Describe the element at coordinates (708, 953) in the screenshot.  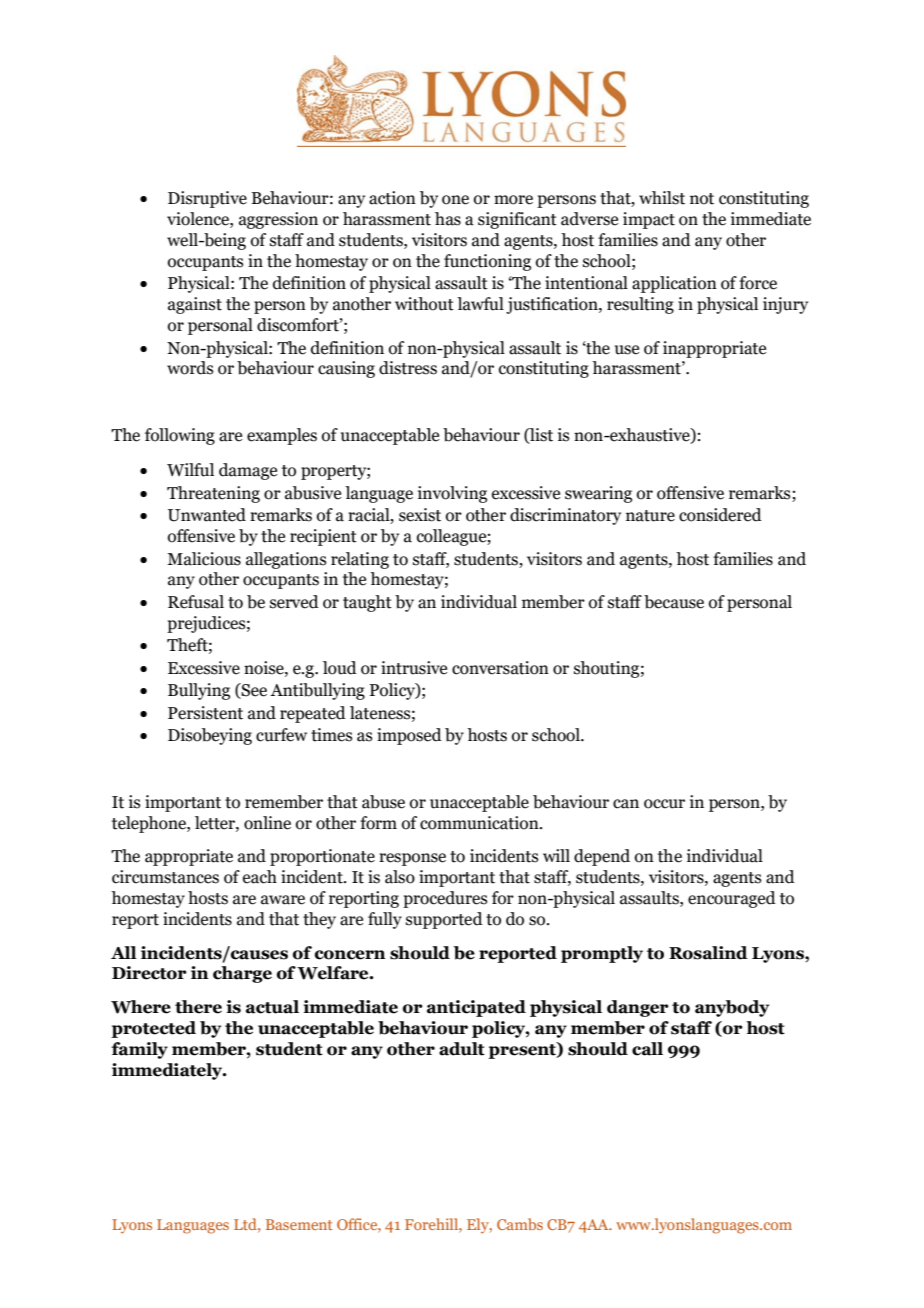
I see `Rosalind` at that location.
